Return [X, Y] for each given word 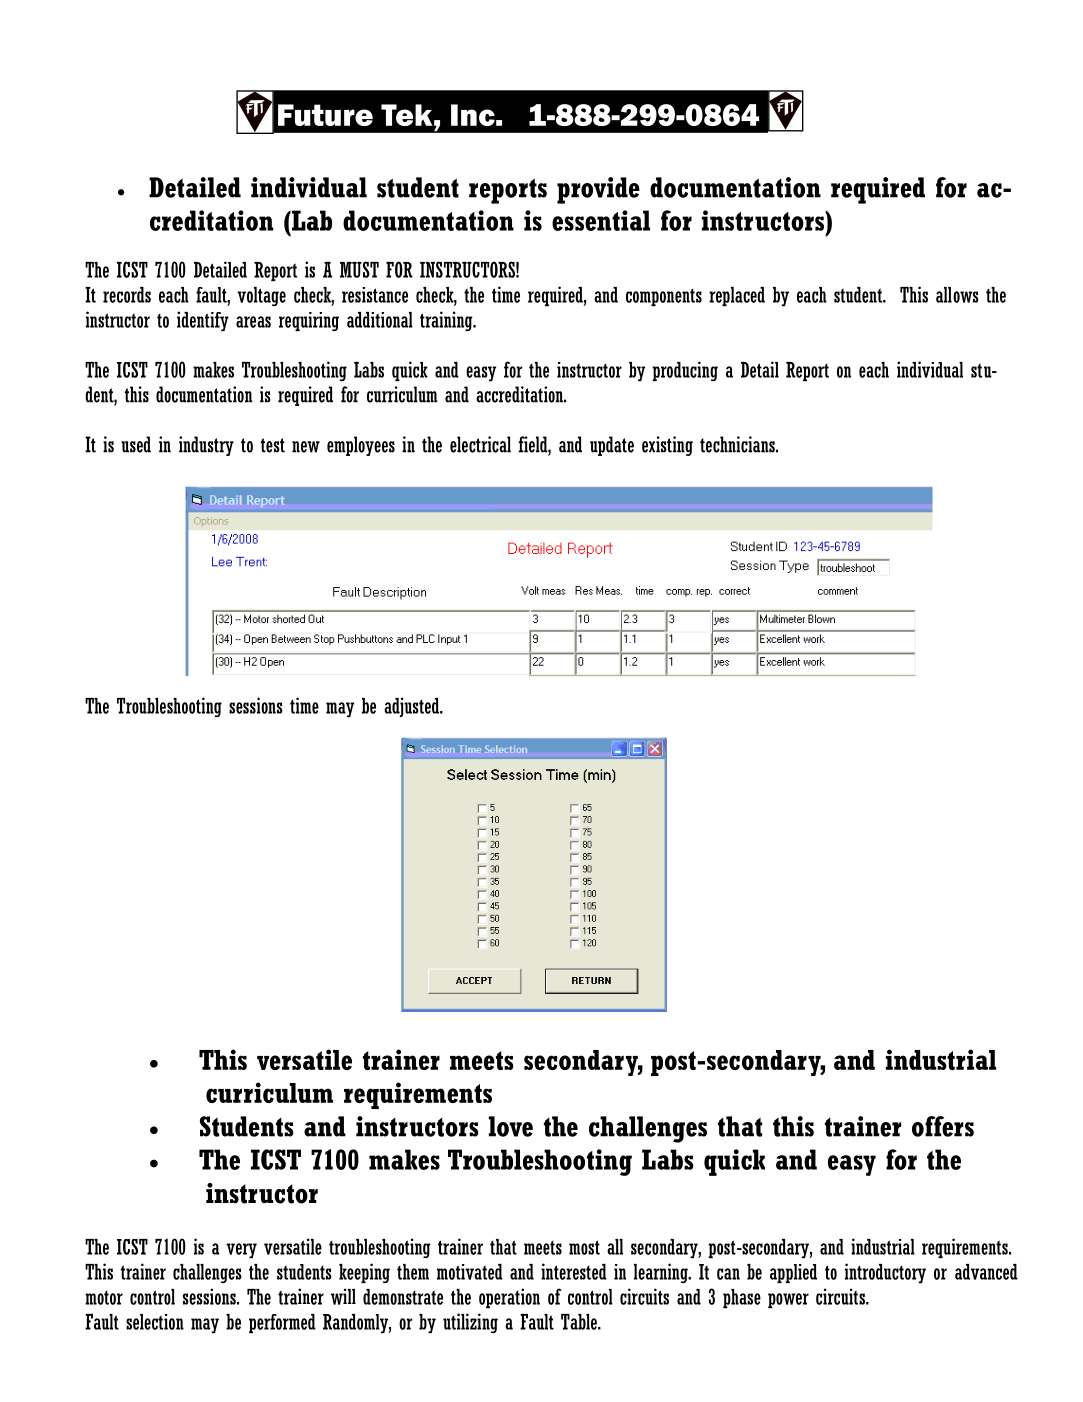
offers [943, 1126]
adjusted [412, 707]
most [584, 1247]
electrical [480, 444]
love [511, 1126]
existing [667, 446]
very [241, 1250]
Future [325, 115]
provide [598, 190]
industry [206, 446]
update [612, 446]
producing [685, 371]
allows [957, 295]
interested [574, 1271]
